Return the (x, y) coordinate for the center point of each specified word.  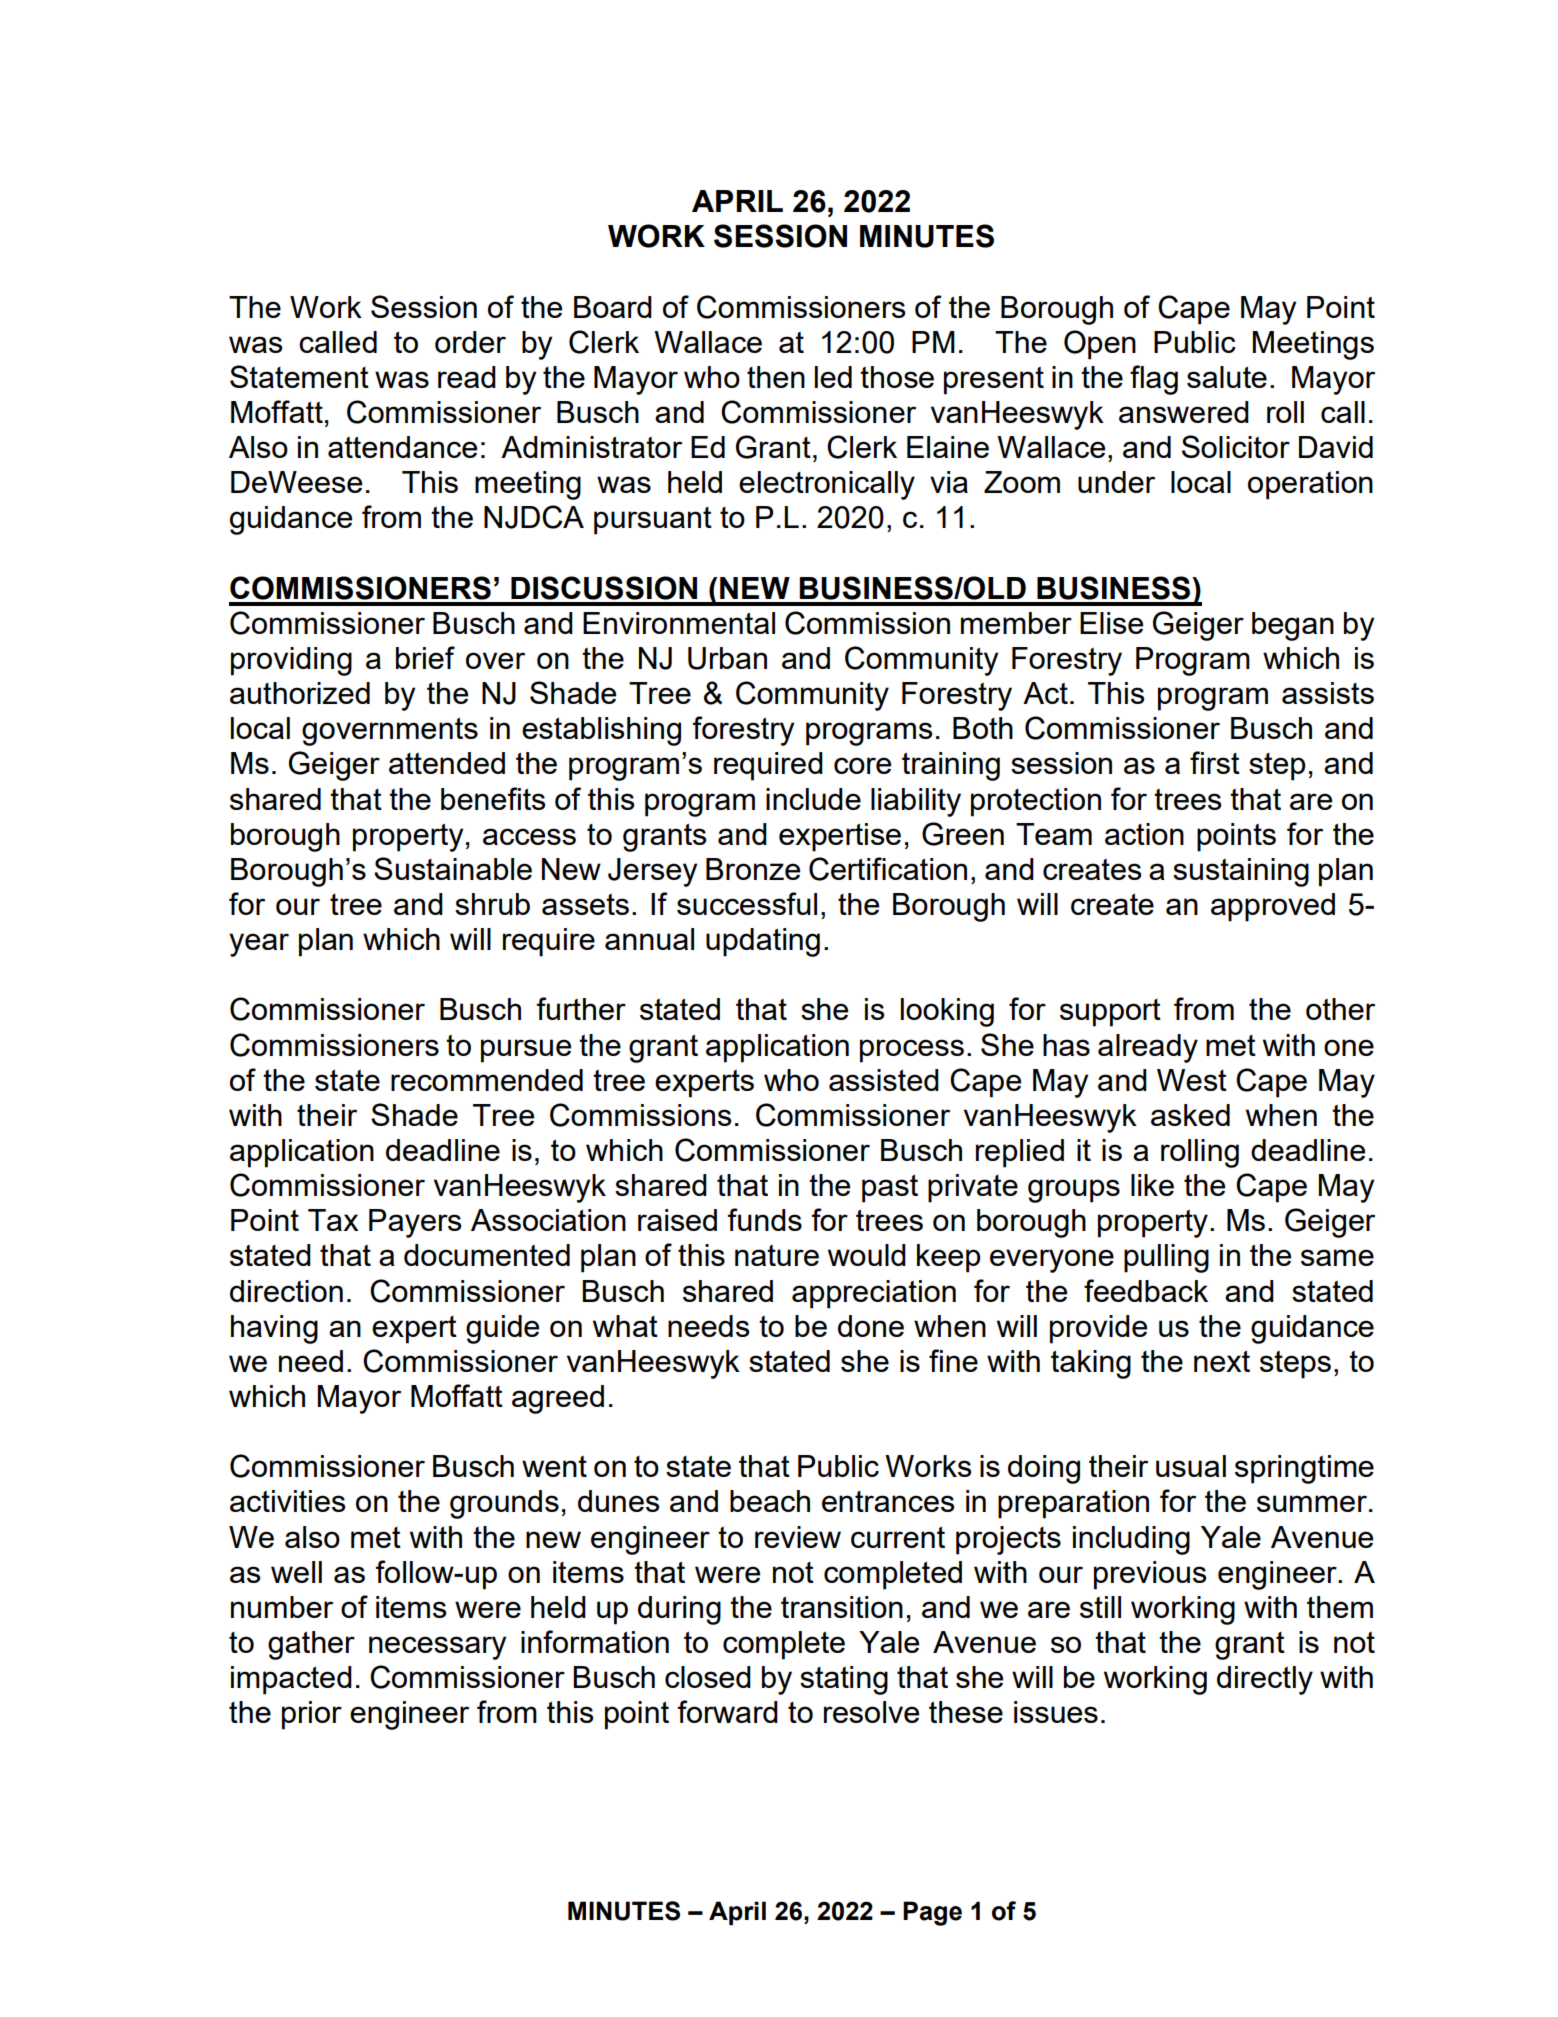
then (776, 377)
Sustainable (453, 868)
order (470, 342)
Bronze (753, 869)
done (871, 1326)
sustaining (1241, 872)
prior (312, 1715)
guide (502, 1329)
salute (1227, 377)
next (1222, 1361)
